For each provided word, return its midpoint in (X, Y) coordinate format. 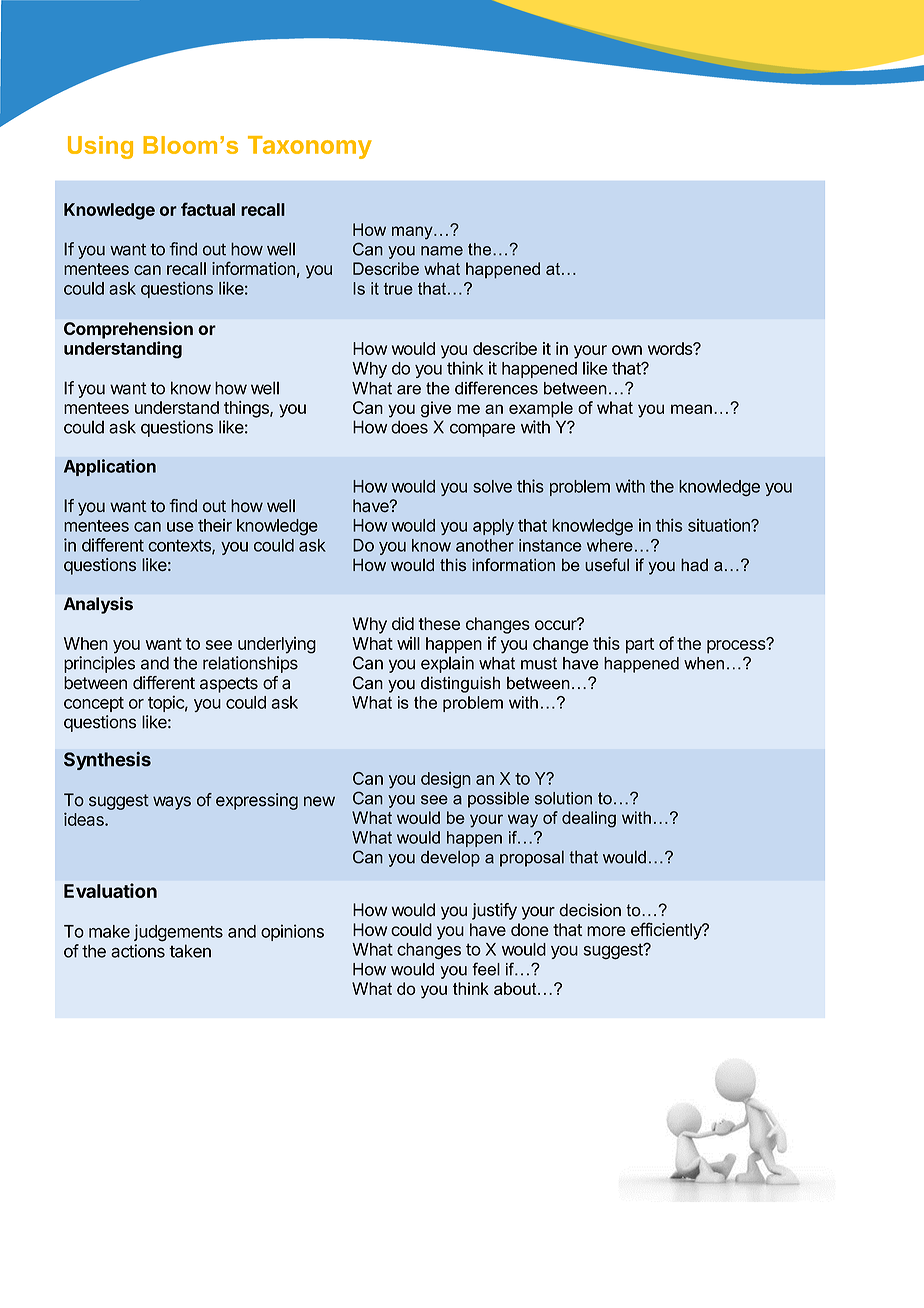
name (442, 251)
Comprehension (128, 330)
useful (607, 565)
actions (138, 951)
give (436, 409)
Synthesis (107, 761)
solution (563, 798)
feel (486, 969)
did (403, 623)
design (446, 780)
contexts (180, 546)
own (627, 350)
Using (100, 147)
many (413, 233)
